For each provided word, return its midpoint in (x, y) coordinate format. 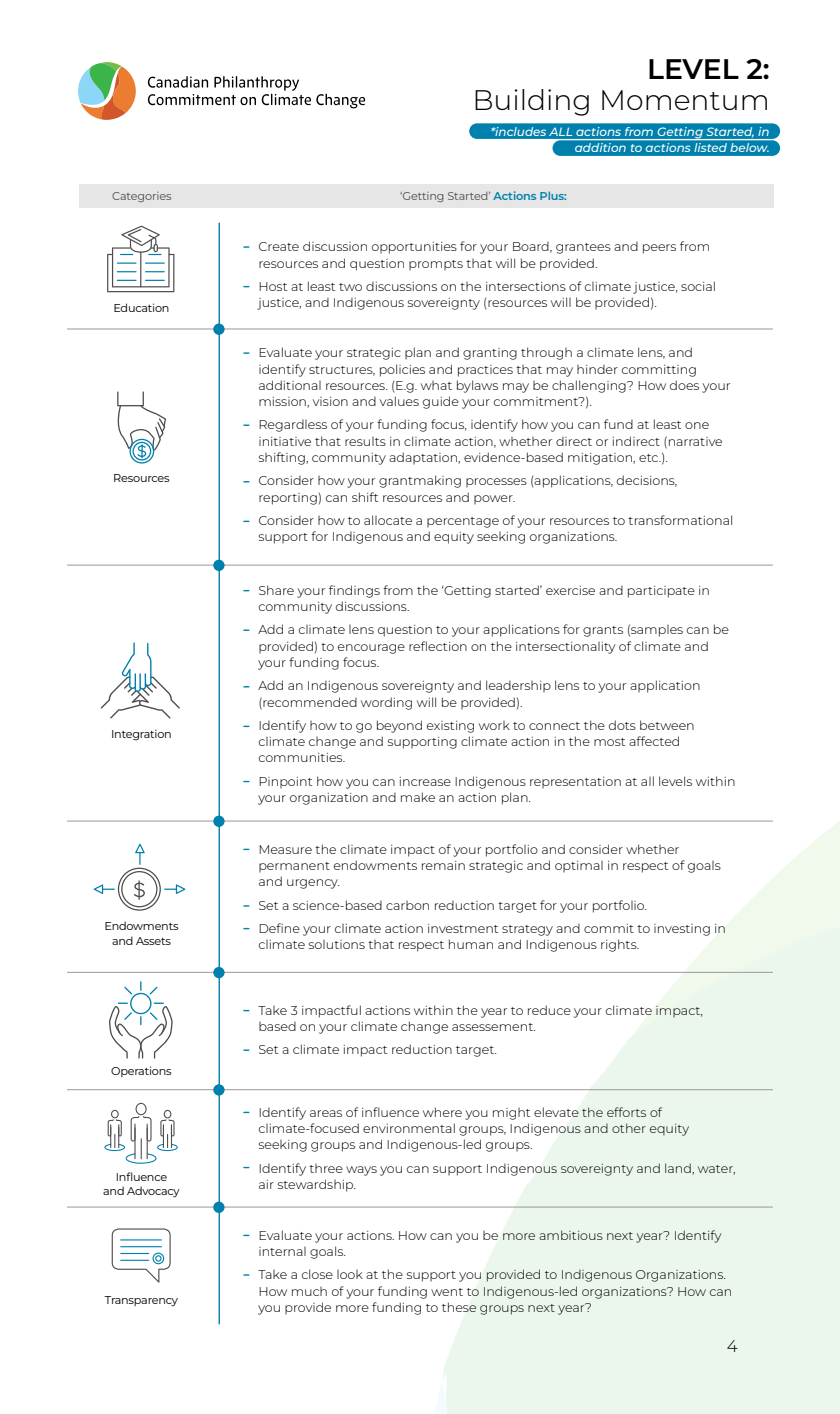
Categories (141, 197)
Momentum (684, 100)
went (447, 1292)
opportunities (414, 248)
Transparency (141, 1301)
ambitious (571, 1235)
